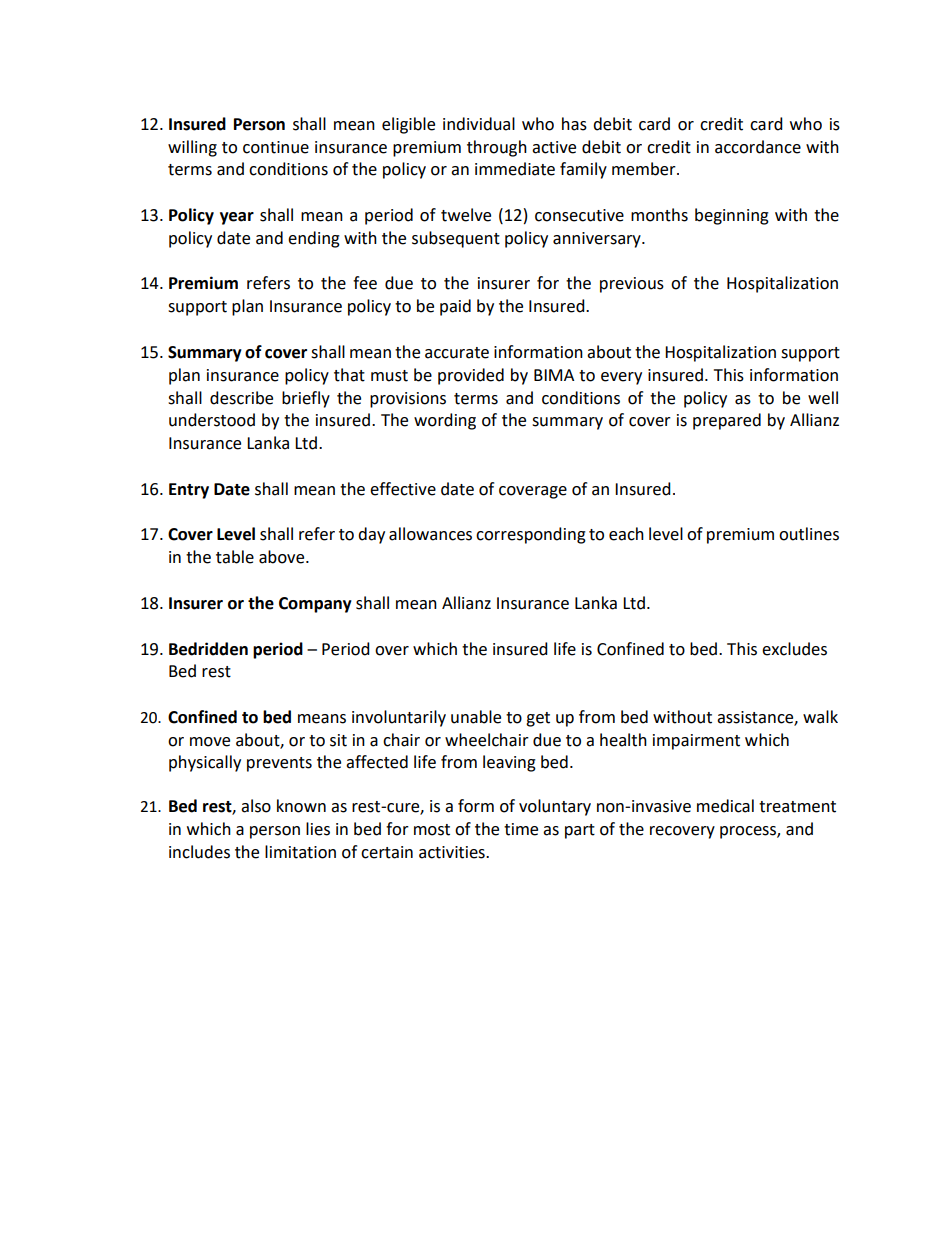 The height and width of the page is (1233, 952). I want to click on also, so click(256, 806).
